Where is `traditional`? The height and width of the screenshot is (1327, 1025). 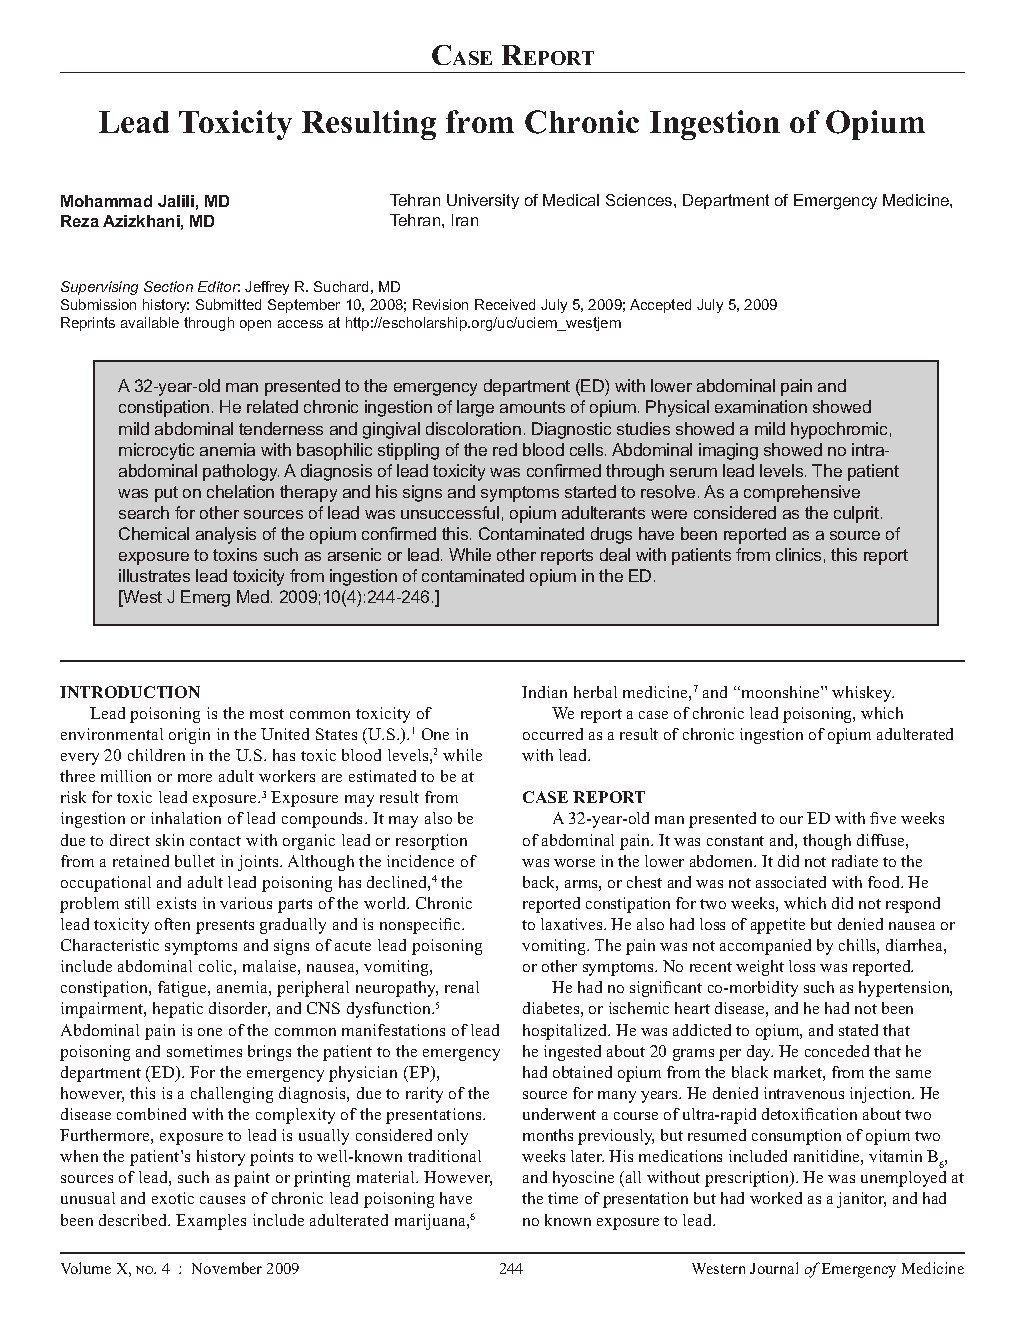 traditional is located at coordinates (444, 1156).
